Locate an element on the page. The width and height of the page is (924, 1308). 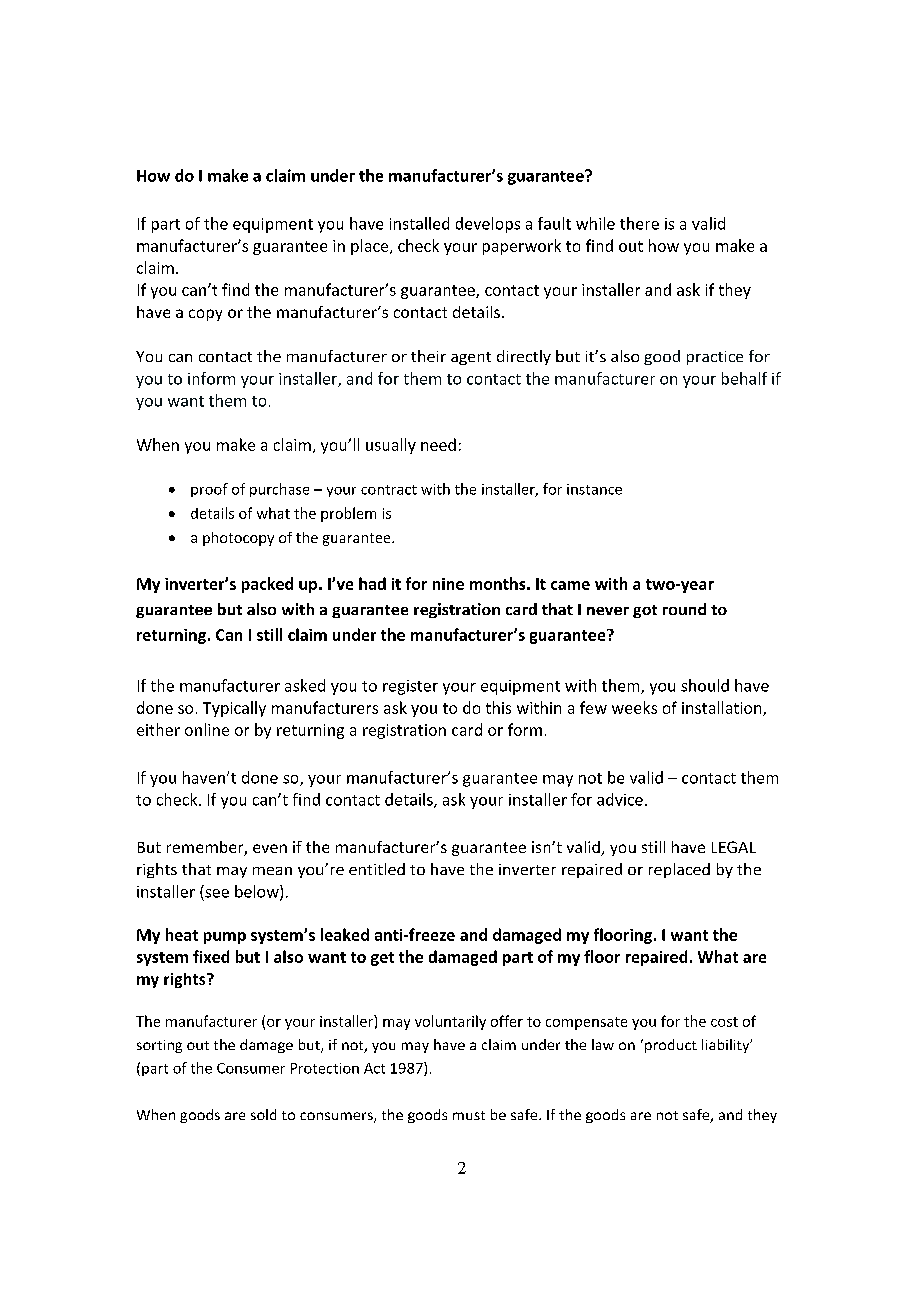
product is located at coordinates (669, 1046).
